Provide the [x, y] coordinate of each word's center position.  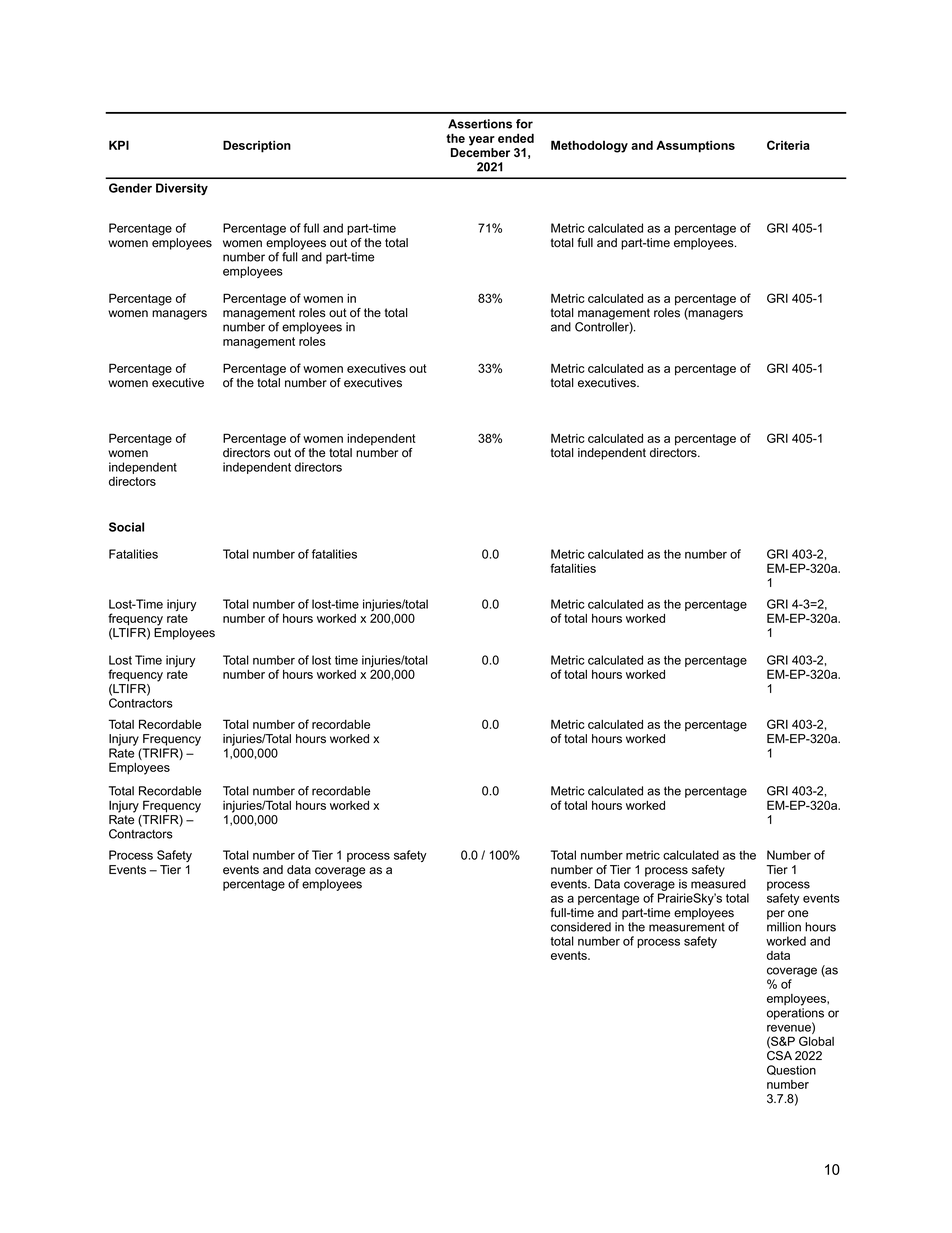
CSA [779, 1056]
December [480, 152]
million [784, 927]
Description [257, 146]
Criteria [788, 145]
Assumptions [695, 146]
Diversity [182, 189]
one [798, 914]
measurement [687, 927]
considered [581, 927]
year [482, 141]
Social [126, 527]
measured [718, 884]
